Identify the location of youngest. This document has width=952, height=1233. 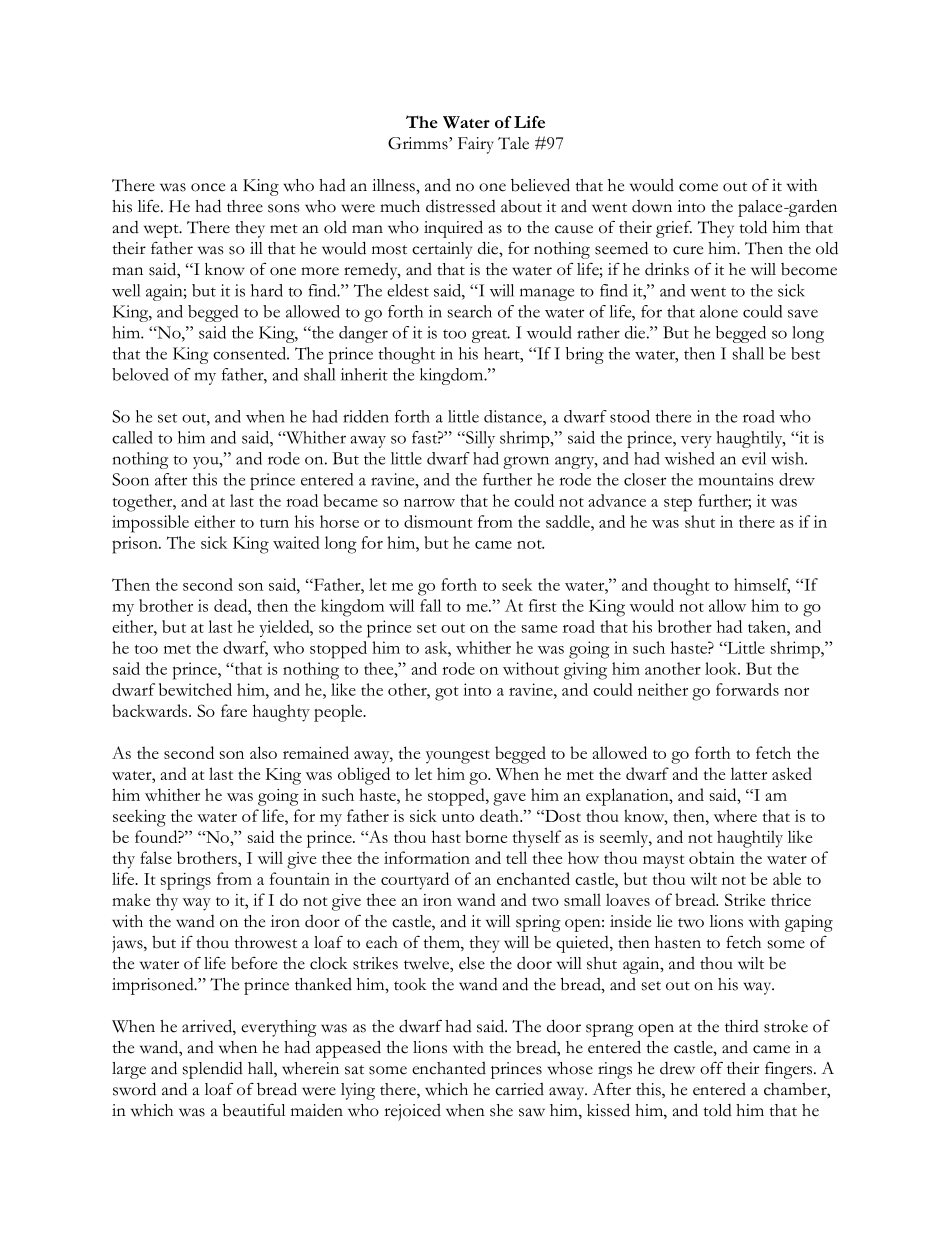
(458, 757).
